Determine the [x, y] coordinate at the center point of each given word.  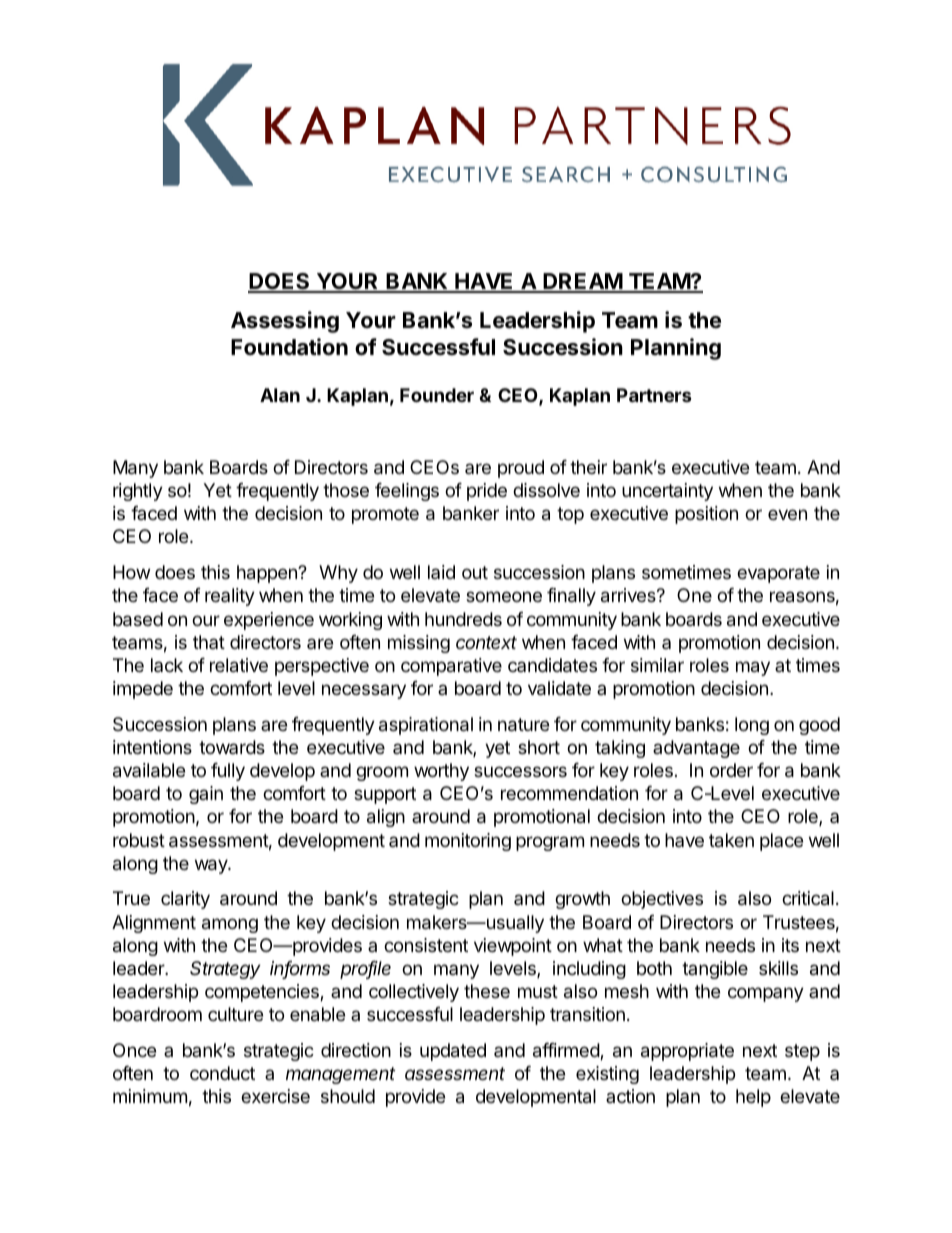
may [753, 668]
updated [453, 1052]
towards [232, 747]
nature [523, 725]
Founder [437, 395]
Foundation [289, 347]
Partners [654, 395]
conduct [222, 1073]
